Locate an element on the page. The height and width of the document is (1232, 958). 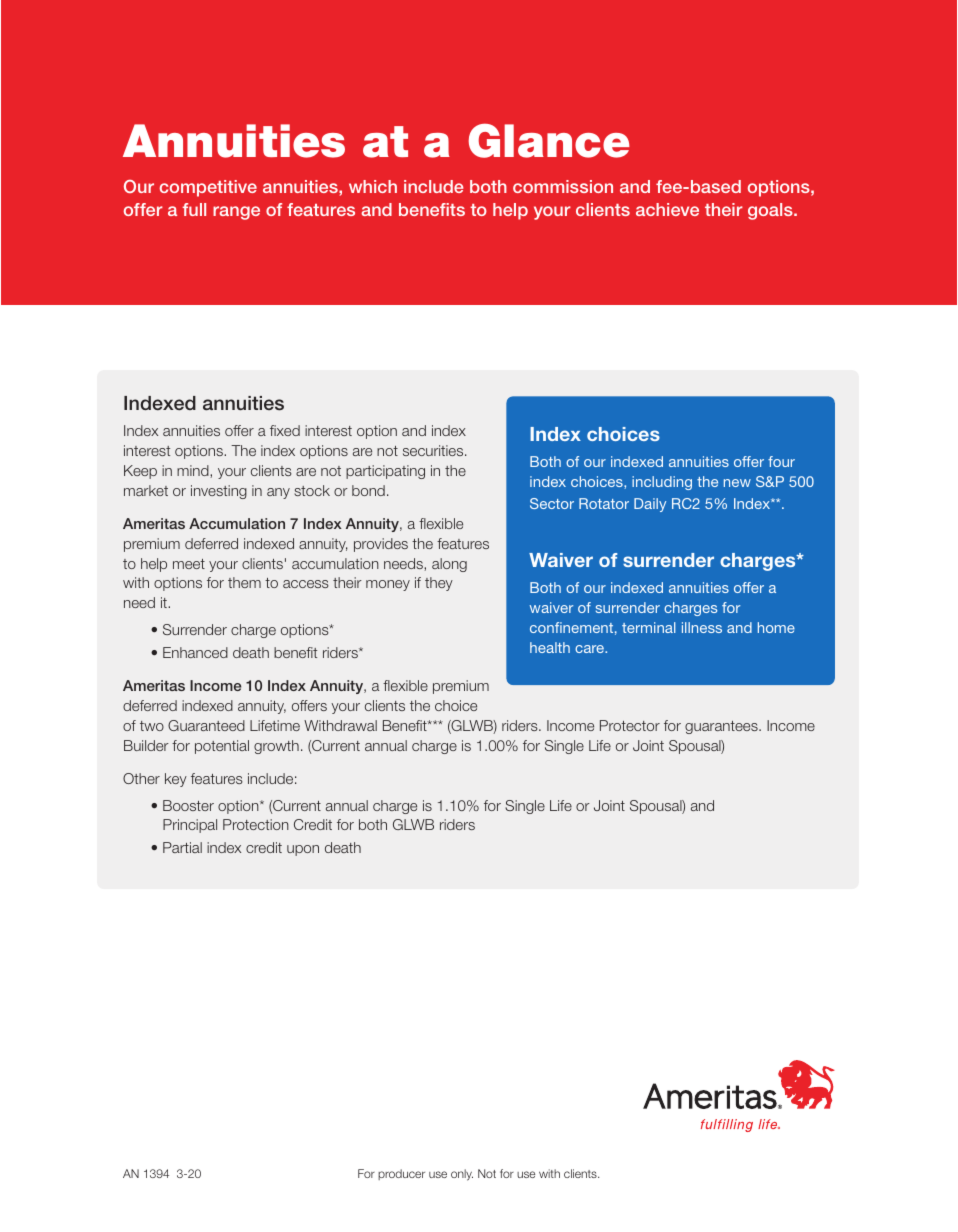
new is located at coordinates (737, 483).
